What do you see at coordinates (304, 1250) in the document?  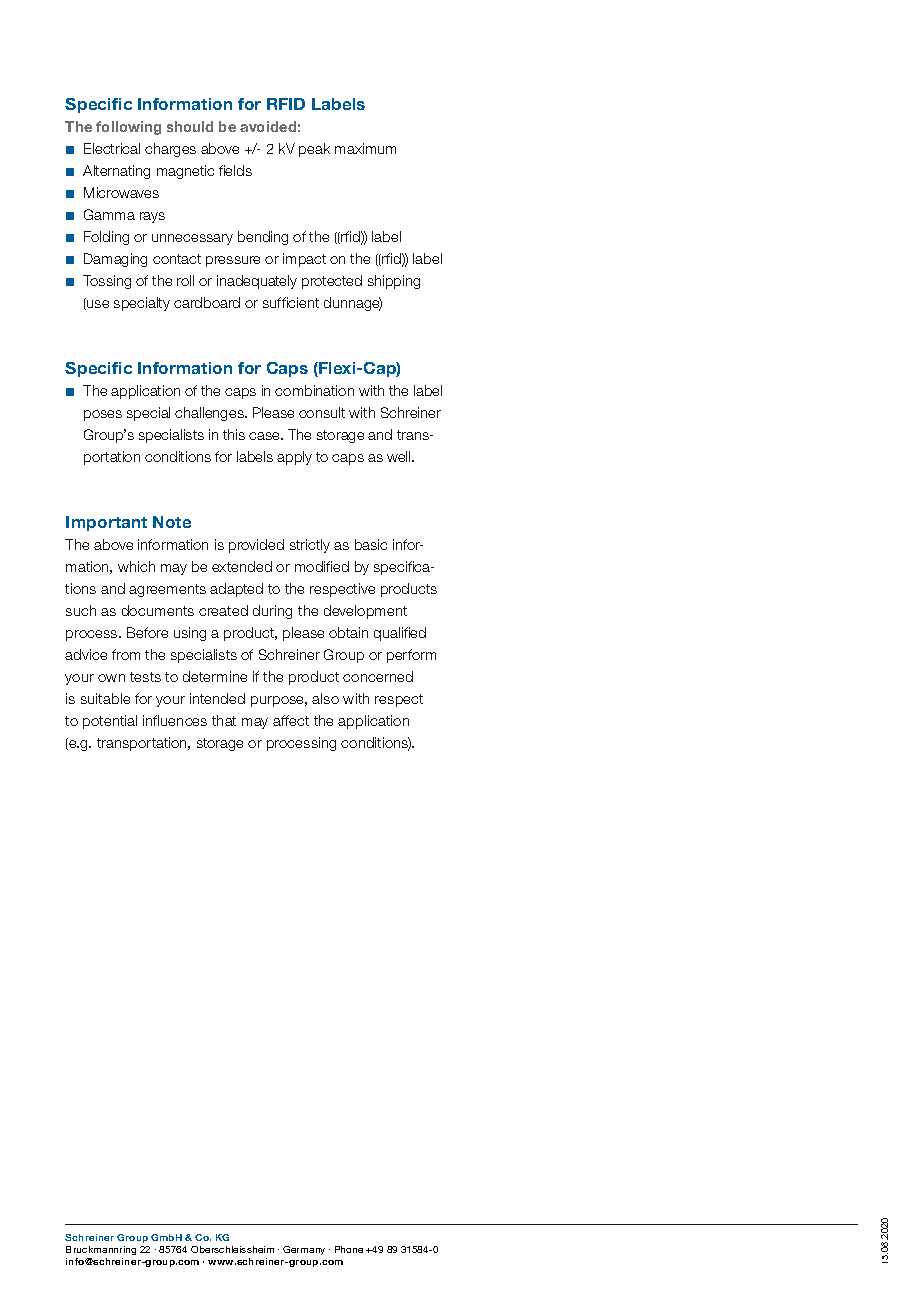 I see `Germany` at bounding box center [304, 1250].
